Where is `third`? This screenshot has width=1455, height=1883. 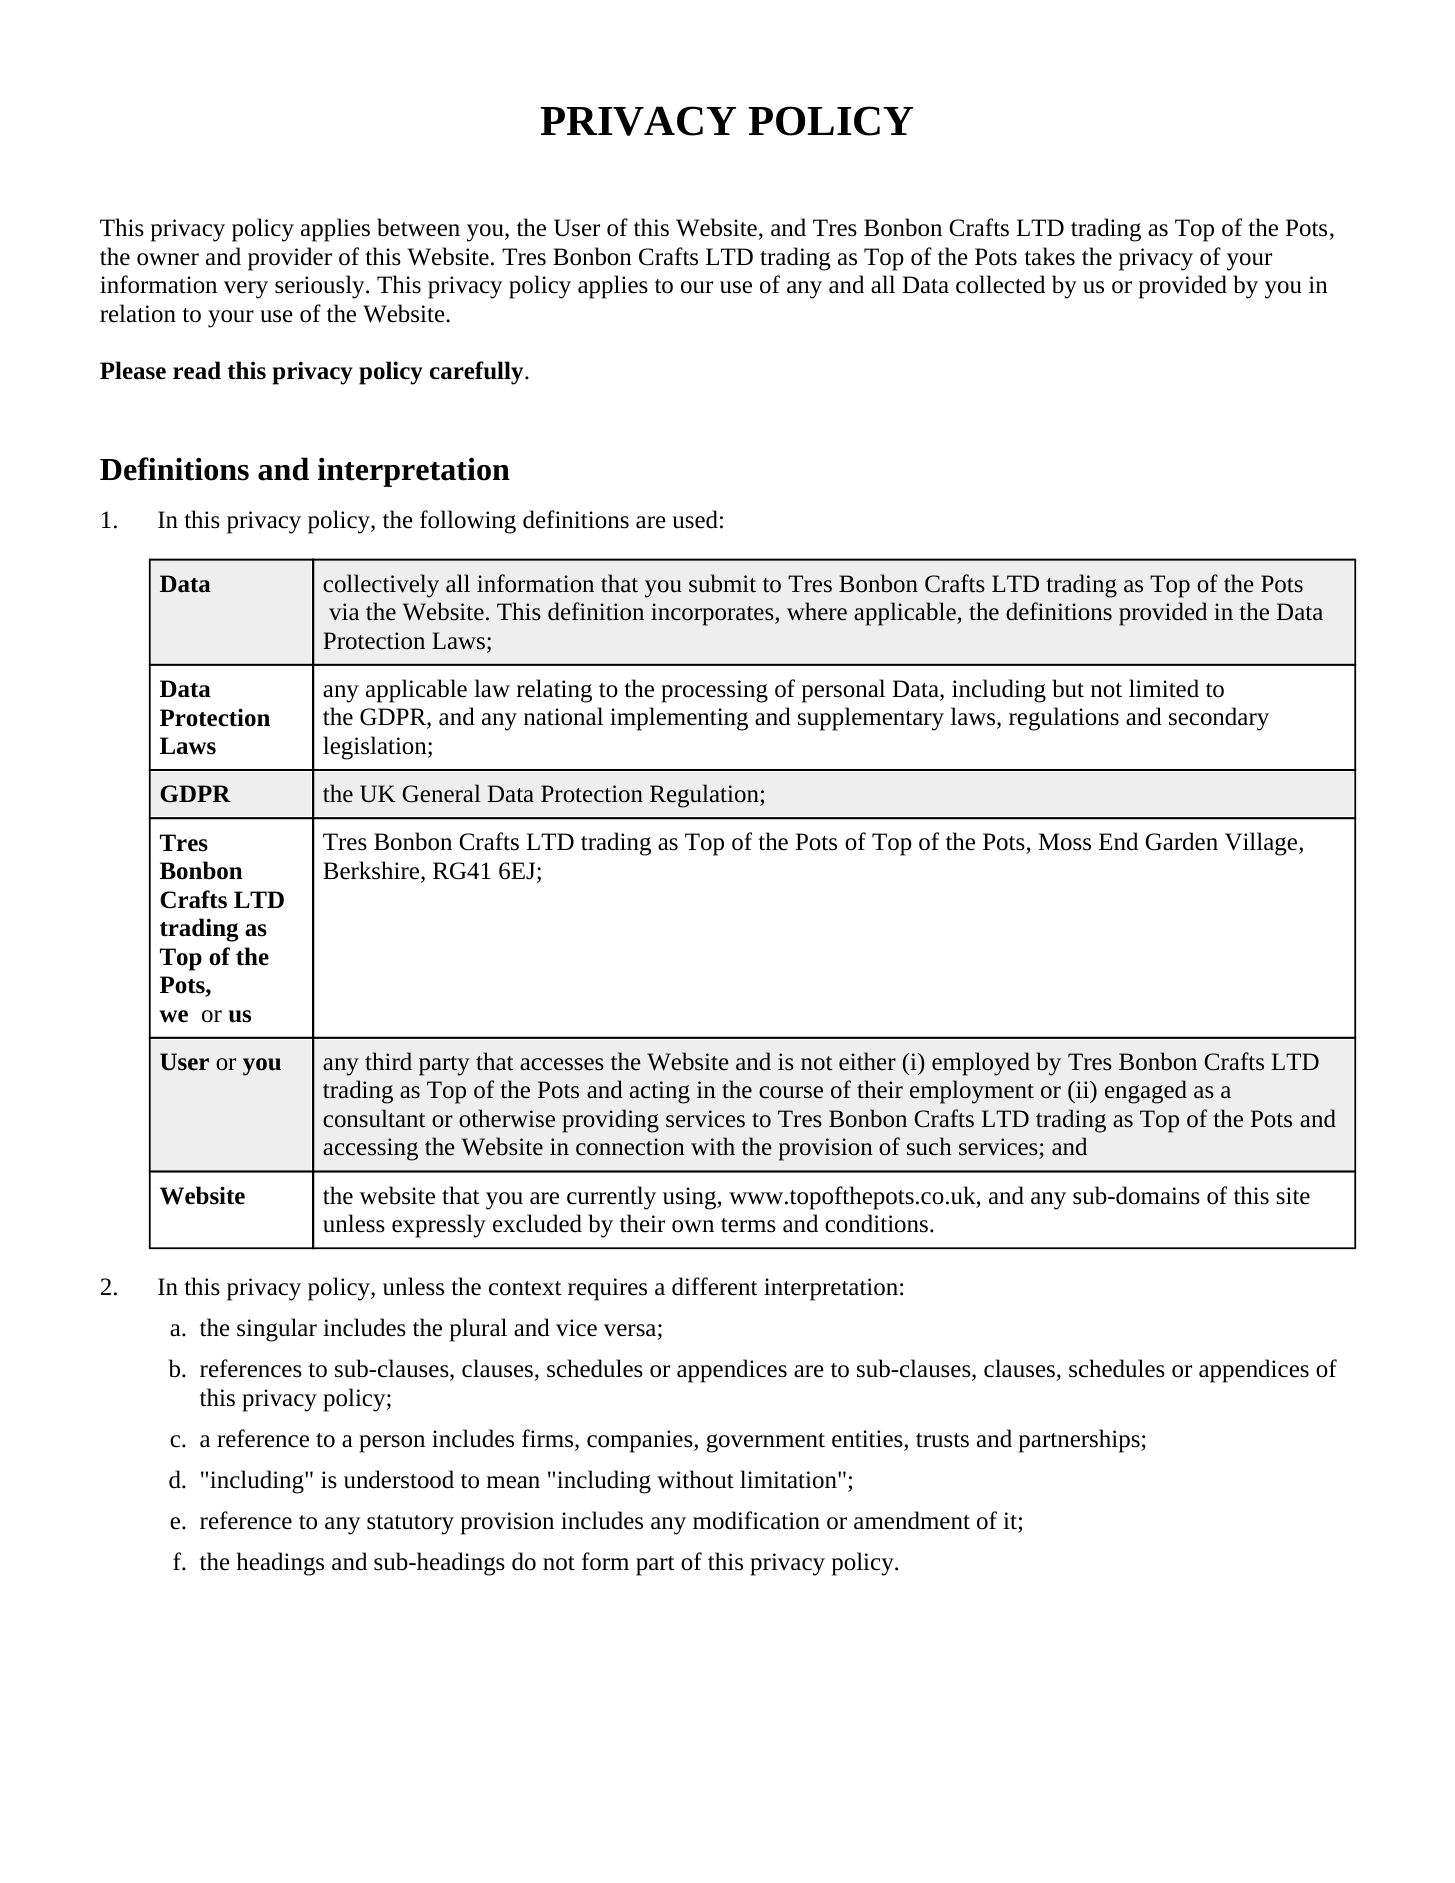 third is located at coordinates (388, 1061).
